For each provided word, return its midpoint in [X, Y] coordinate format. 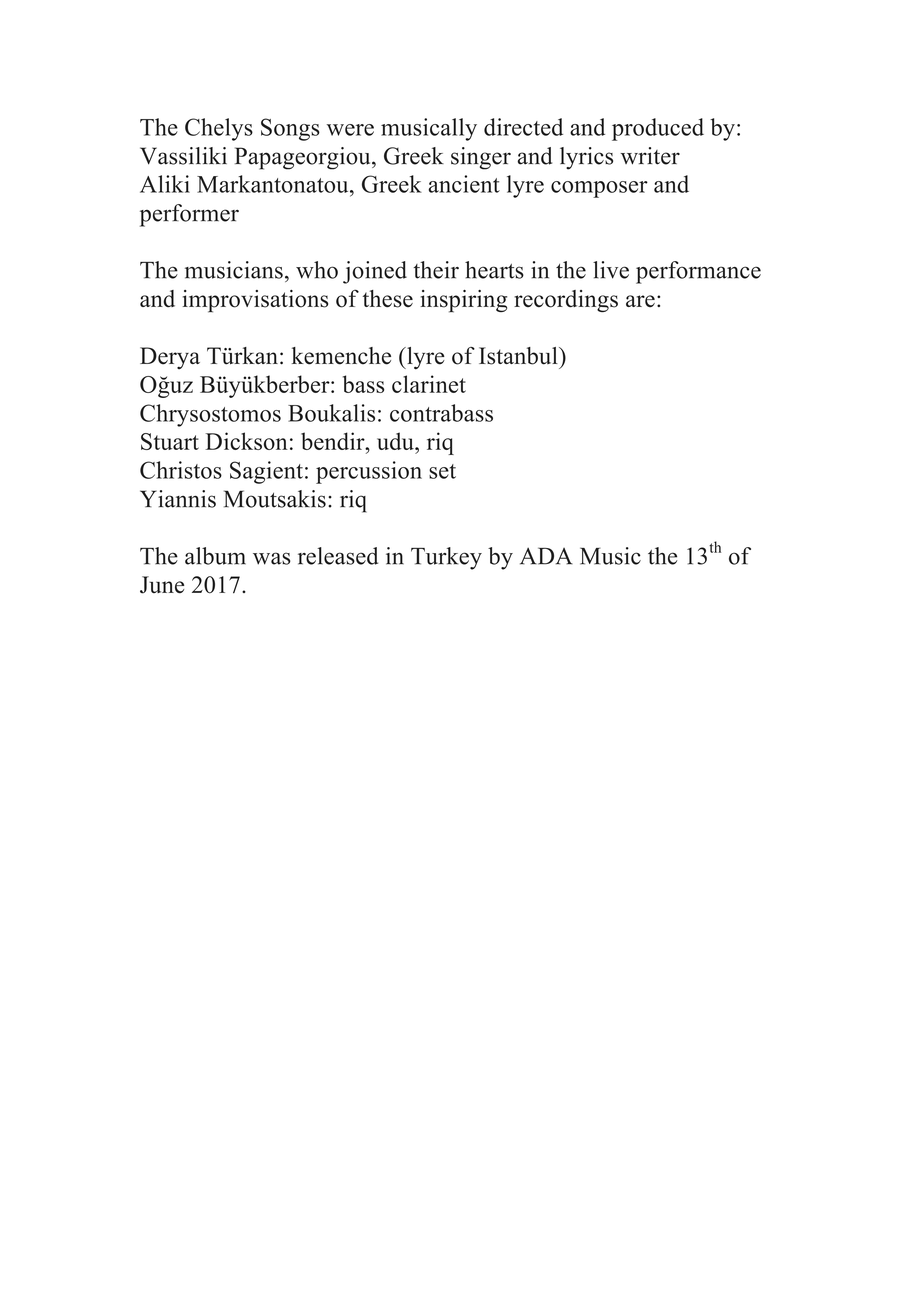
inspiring [464, 301]
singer [481, 158]
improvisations [255, 301]
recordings [566, 301]
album [215, 556]
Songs [290, 129]
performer [189, 215]
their [436, 270]
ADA [546, 556]
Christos [181, 470]
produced [658, 129]
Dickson [246, 441]
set [442, 471]
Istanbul [519, 356]
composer [599, 189]
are [640, 301]
